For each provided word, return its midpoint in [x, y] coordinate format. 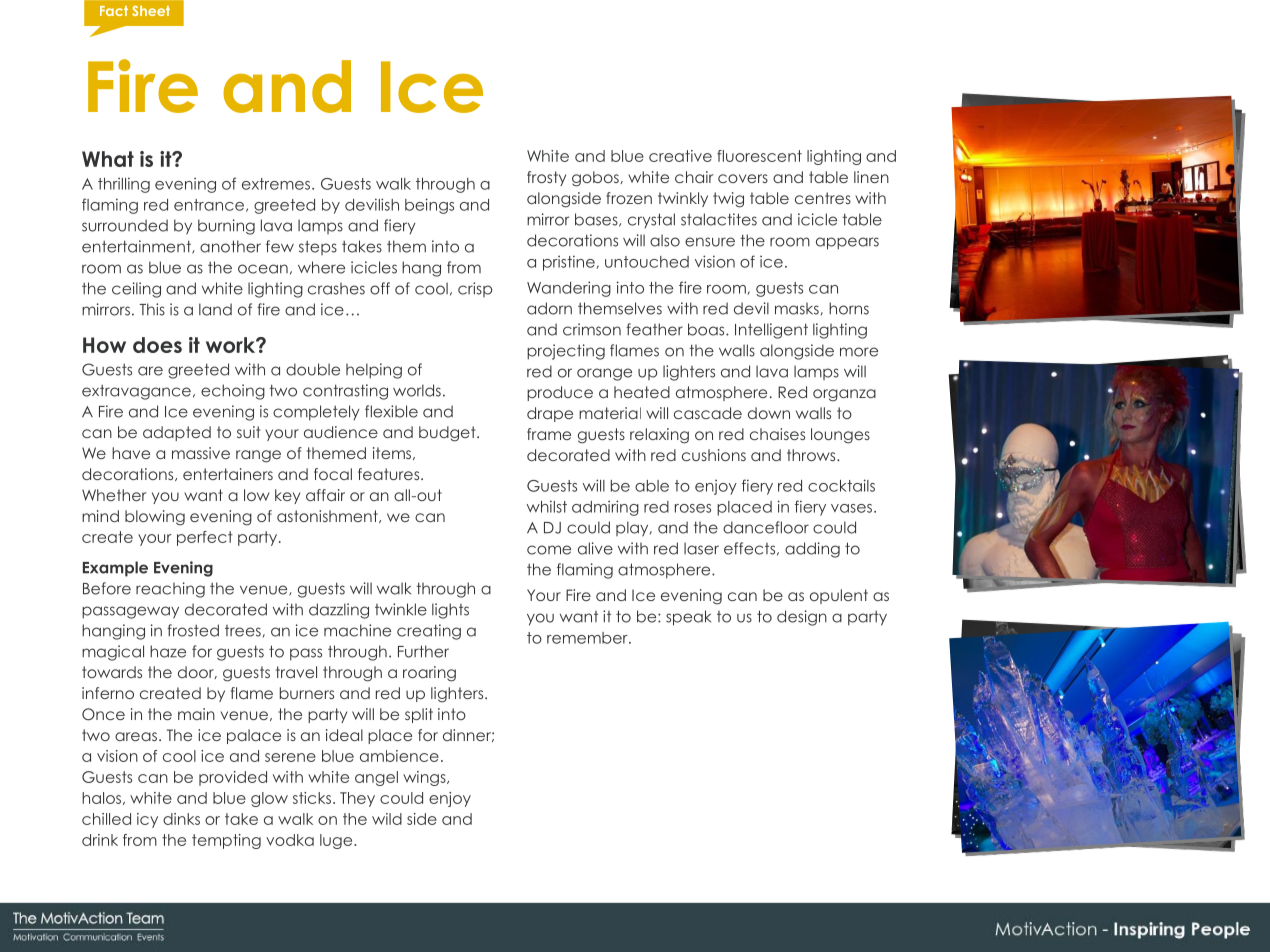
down [769, 413]
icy [147, 820]
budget [448, 434]
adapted [177, 433]
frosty [546, 178]
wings [425, 778]
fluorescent [759, 156]
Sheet [151, 10]
